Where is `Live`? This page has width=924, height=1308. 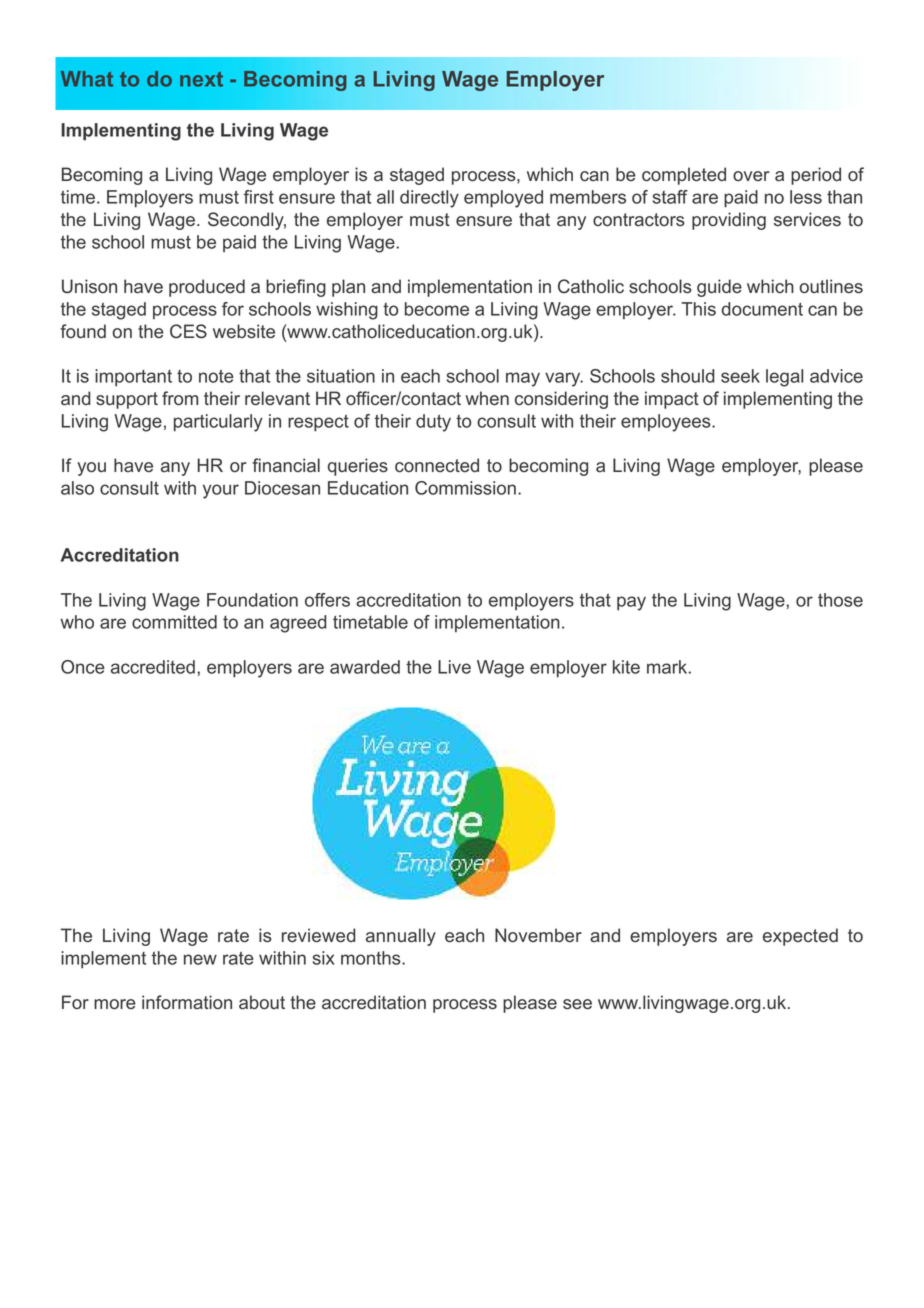 Live is located at coordinates (454, 667).
